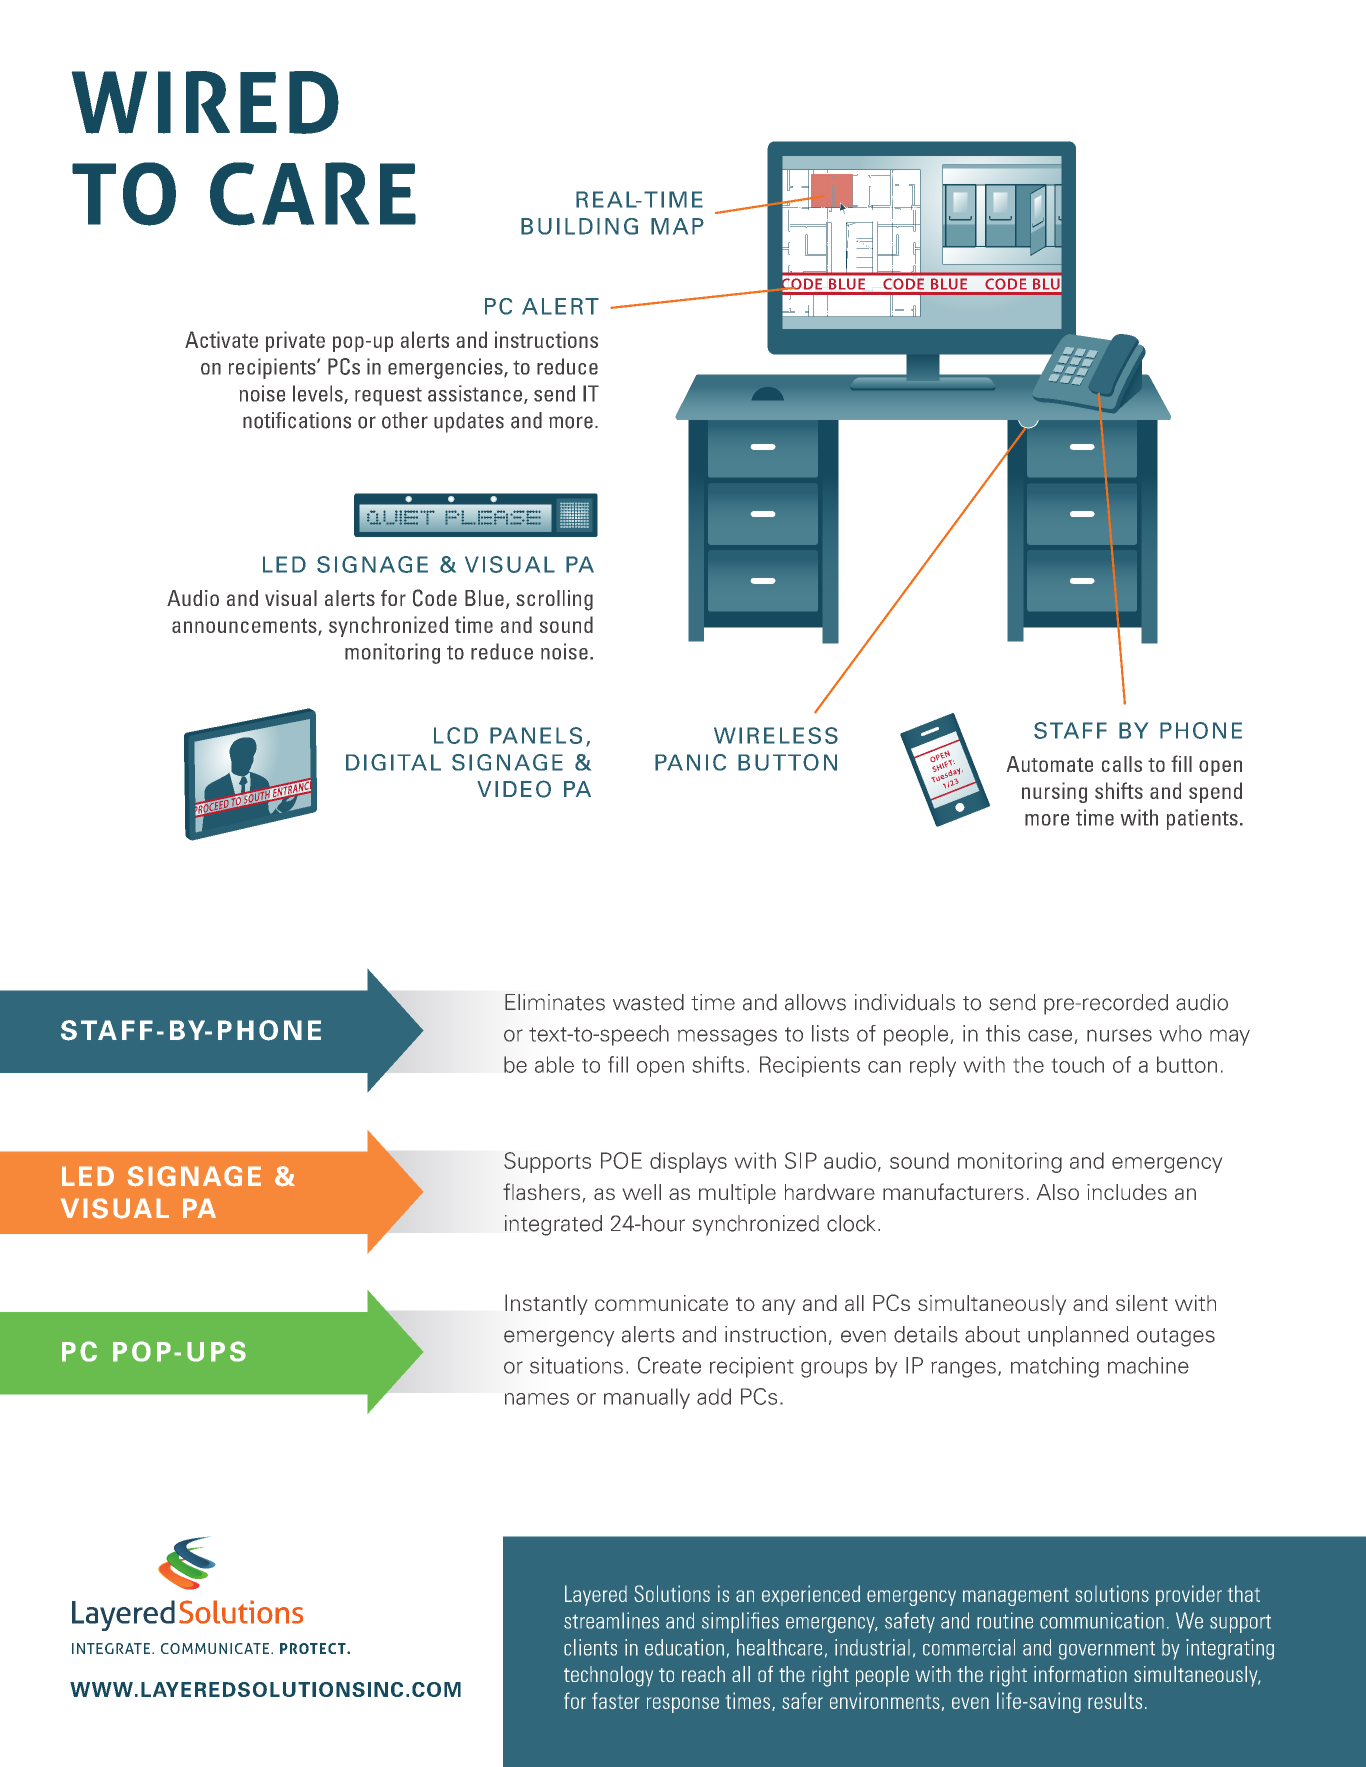 The height and width of the document is (1767, 1366). Describe the element at coordinates (1122, 764) in the document. I see `calls` at that location.
